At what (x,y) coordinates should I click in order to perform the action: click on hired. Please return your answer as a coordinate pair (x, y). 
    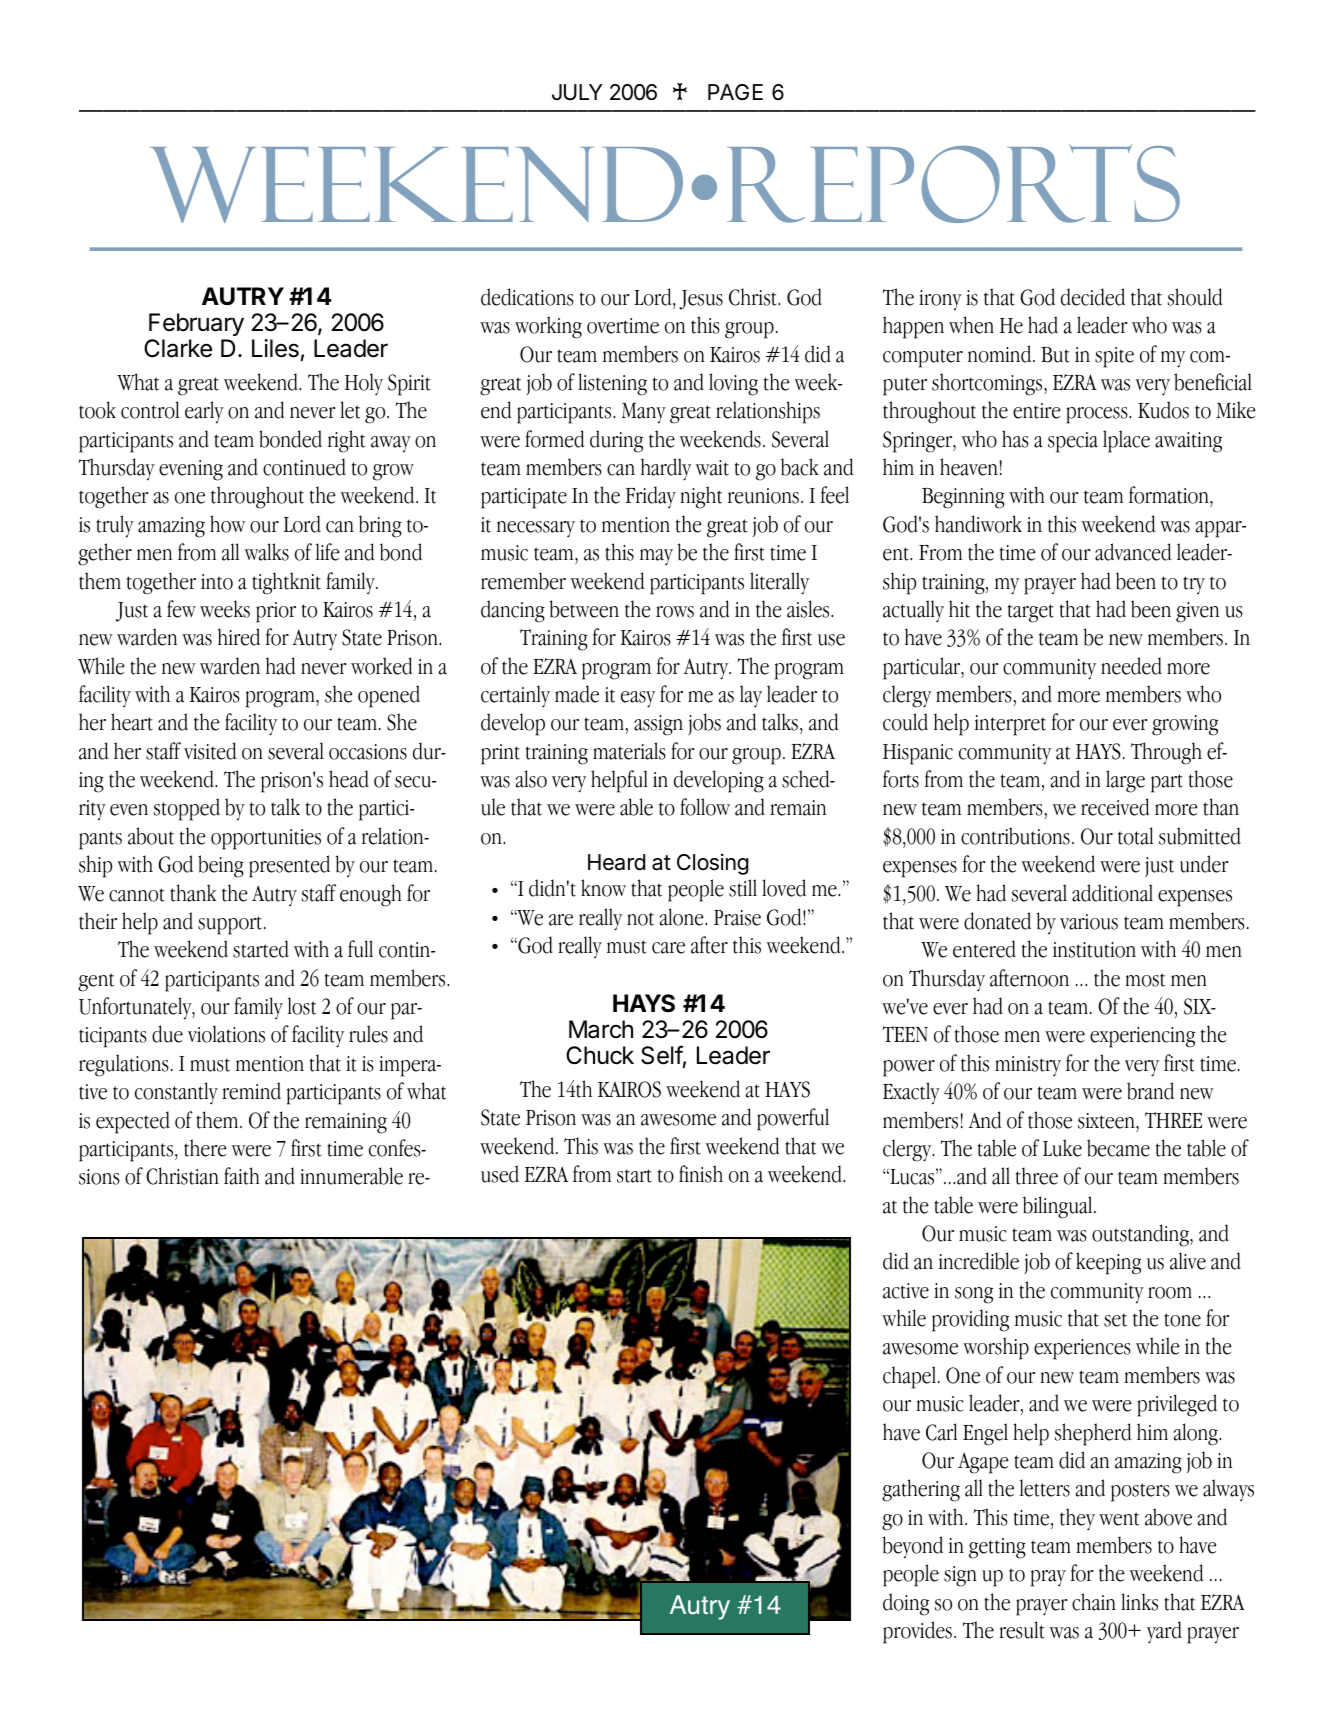
    Looking at the image, I should click on (239, 637).
